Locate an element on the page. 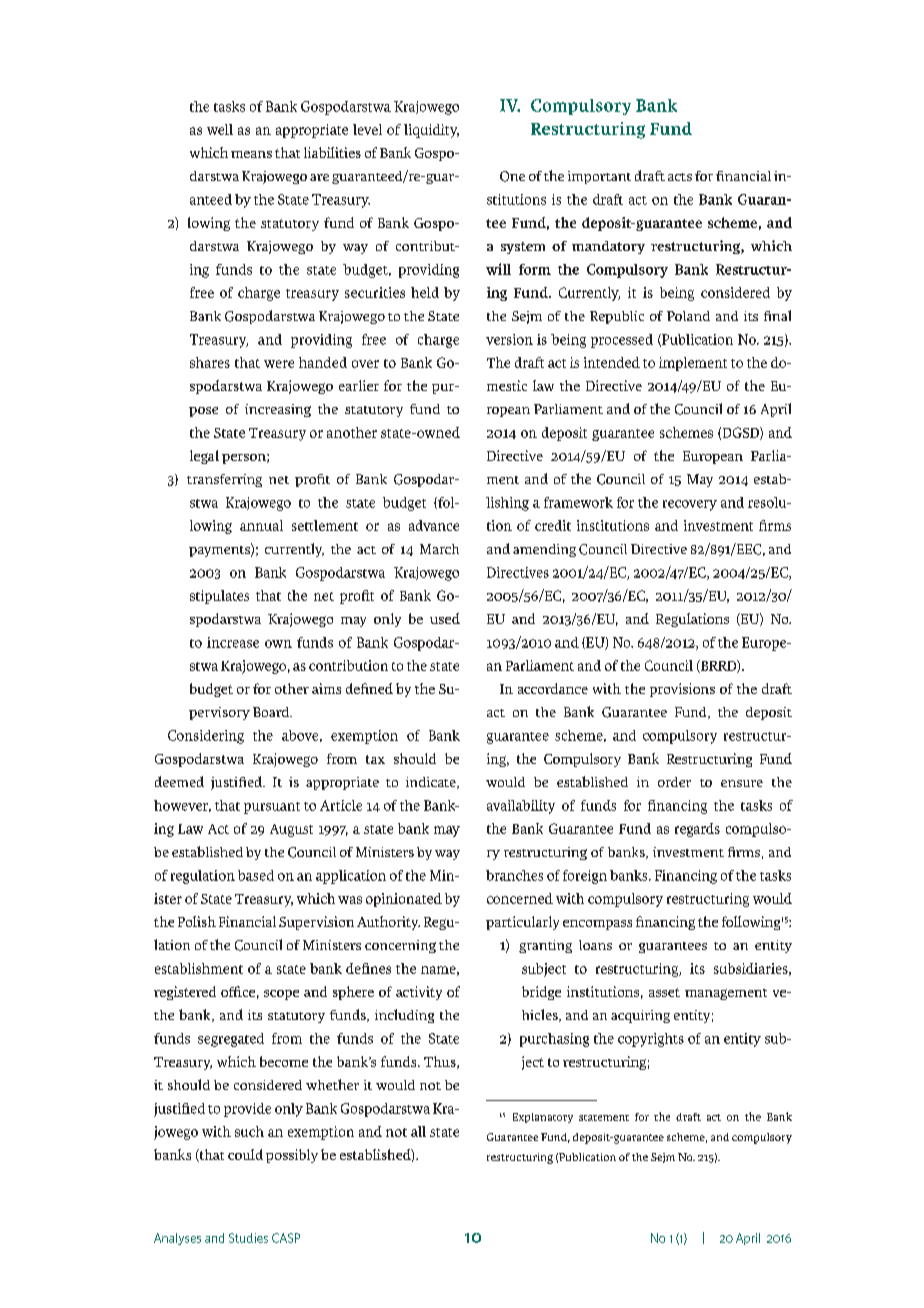 The image size is (924, 1308). all is located at coordinates (418, 1131).
